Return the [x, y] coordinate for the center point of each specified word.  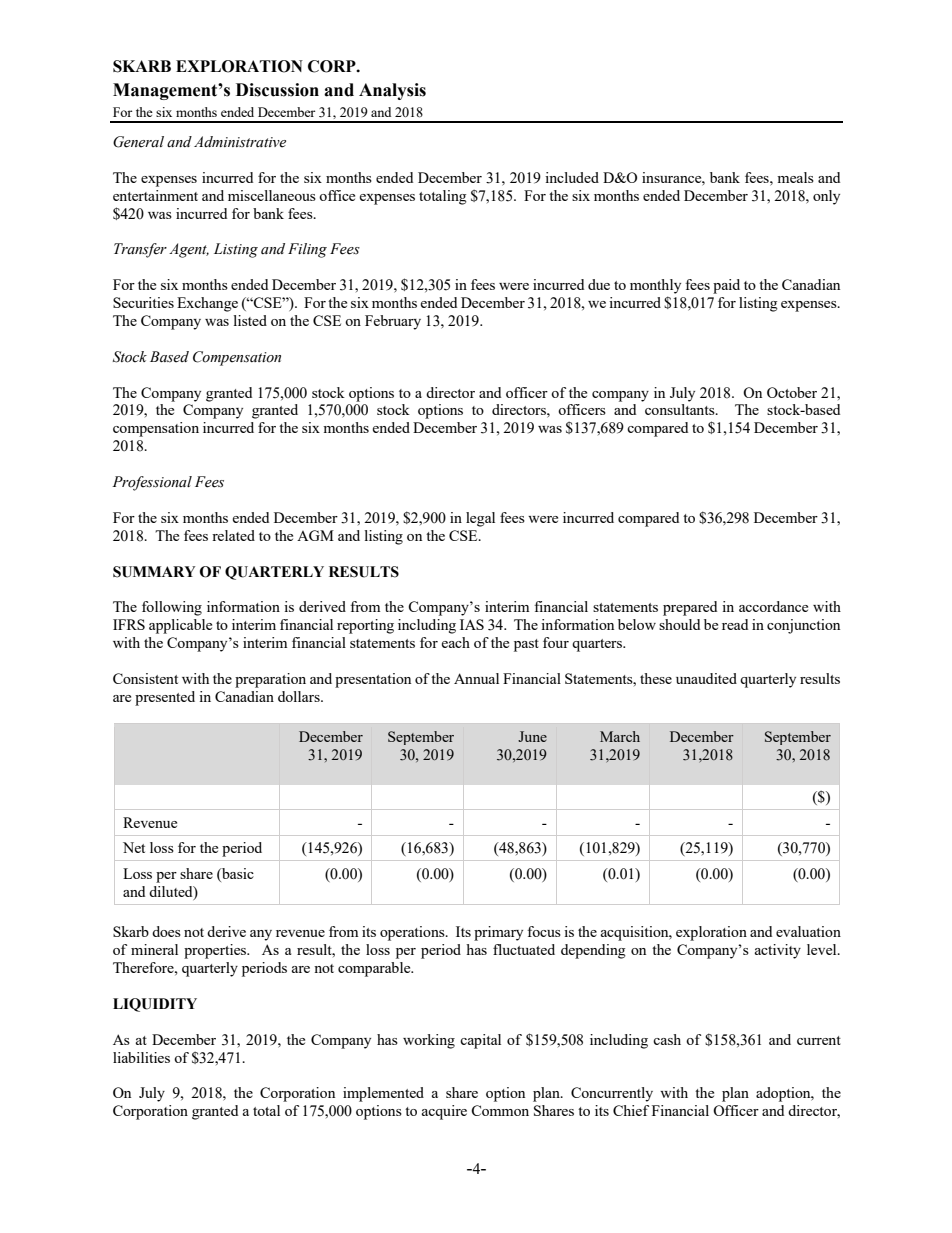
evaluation [808, 931]
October [792, 392]
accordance [773, 606]
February [393, 322]
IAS [472, 624]
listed [250, 320]
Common [500, 1110]
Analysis [392, 91]
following [172, 608]
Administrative [240, 142]
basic [237, 873]
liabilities [141, 1057]
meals [795, 177]
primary [498, 933]
